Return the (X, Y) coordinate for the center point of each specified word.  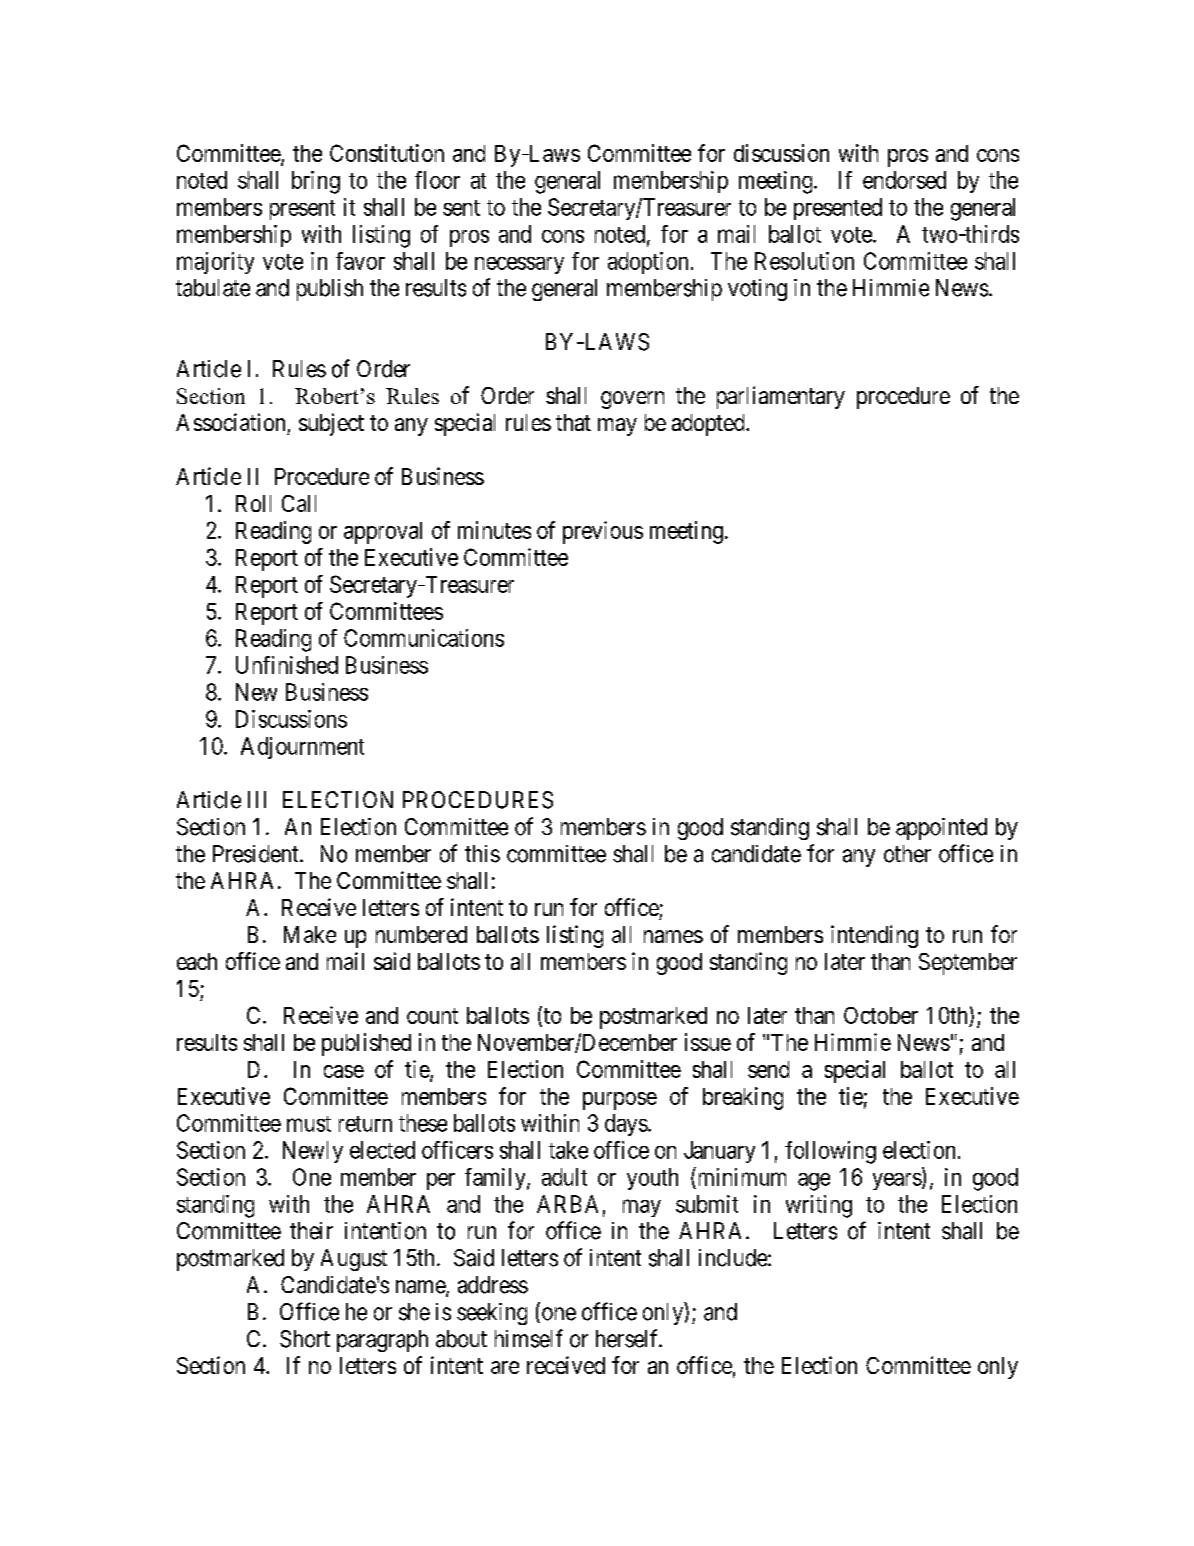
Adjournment (302, 748)
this (482, 854)
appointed (941, 829)
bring (316, 182)
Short (305, 1339)
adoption (648, 263)
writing (819, 1206)
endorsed (904, 180)
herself (628, 1338)
